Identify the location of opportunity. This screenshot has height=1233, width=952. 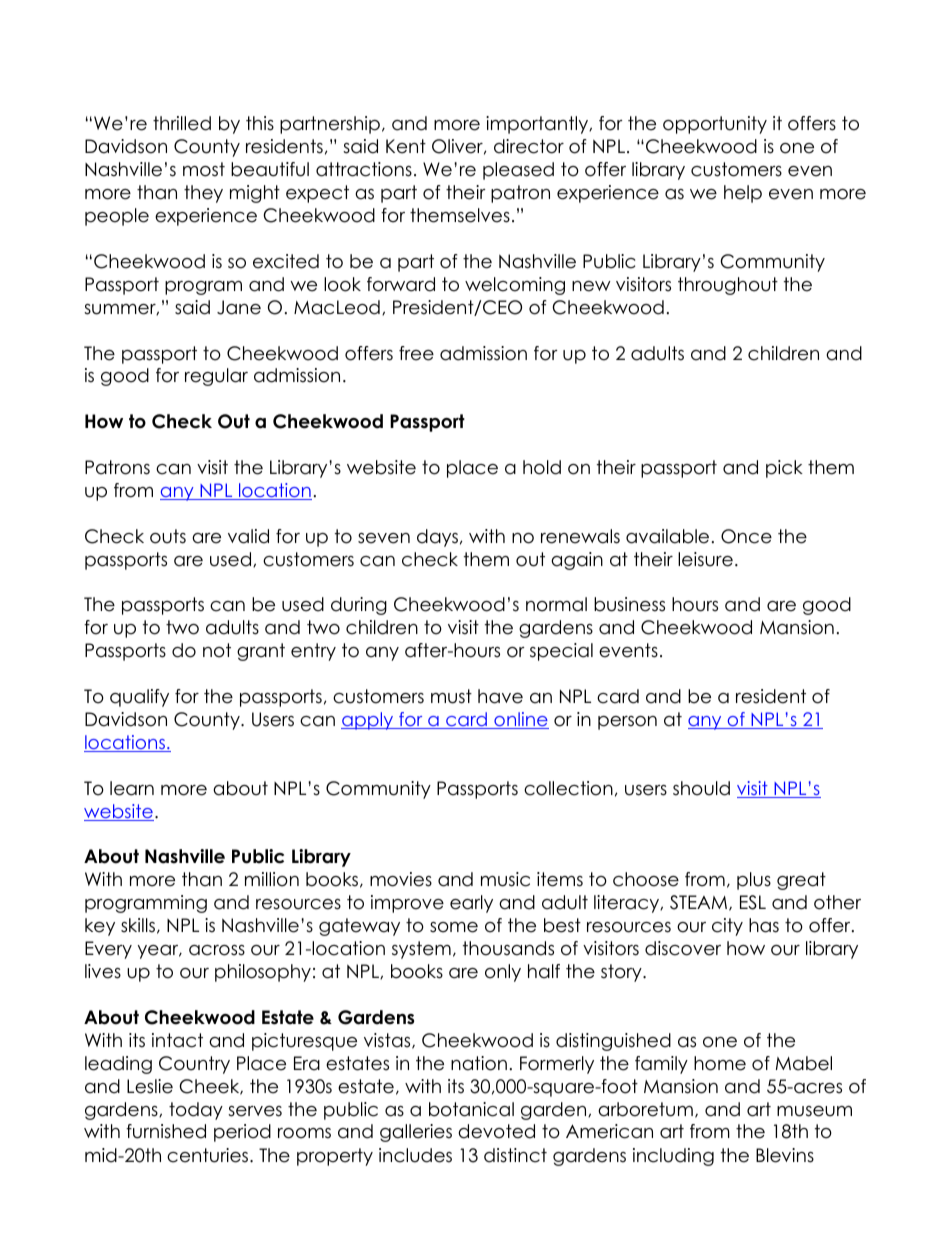
(715, 125).
